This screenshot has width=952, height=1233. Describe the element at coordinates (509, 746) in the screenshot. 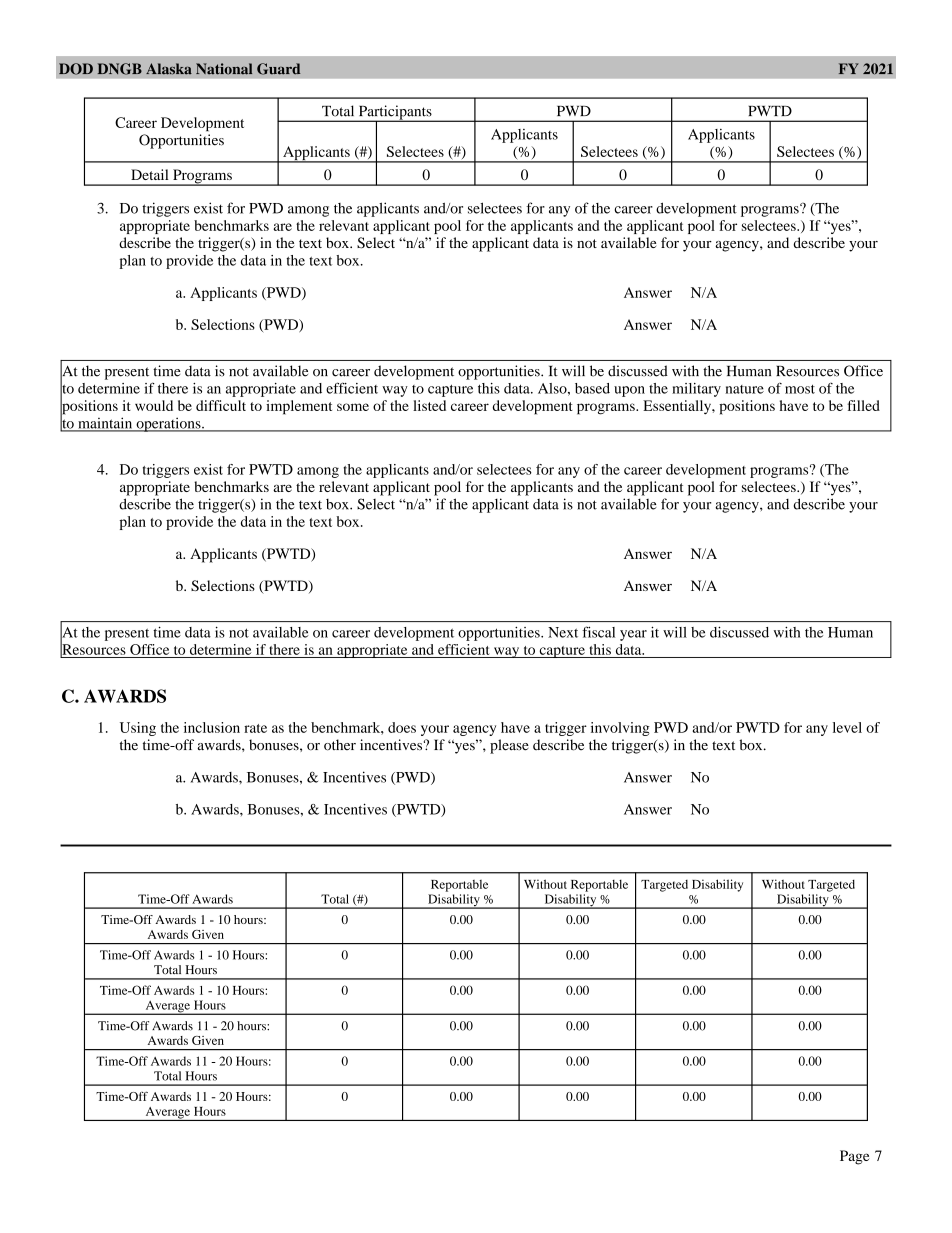

I see `please` at that location.
